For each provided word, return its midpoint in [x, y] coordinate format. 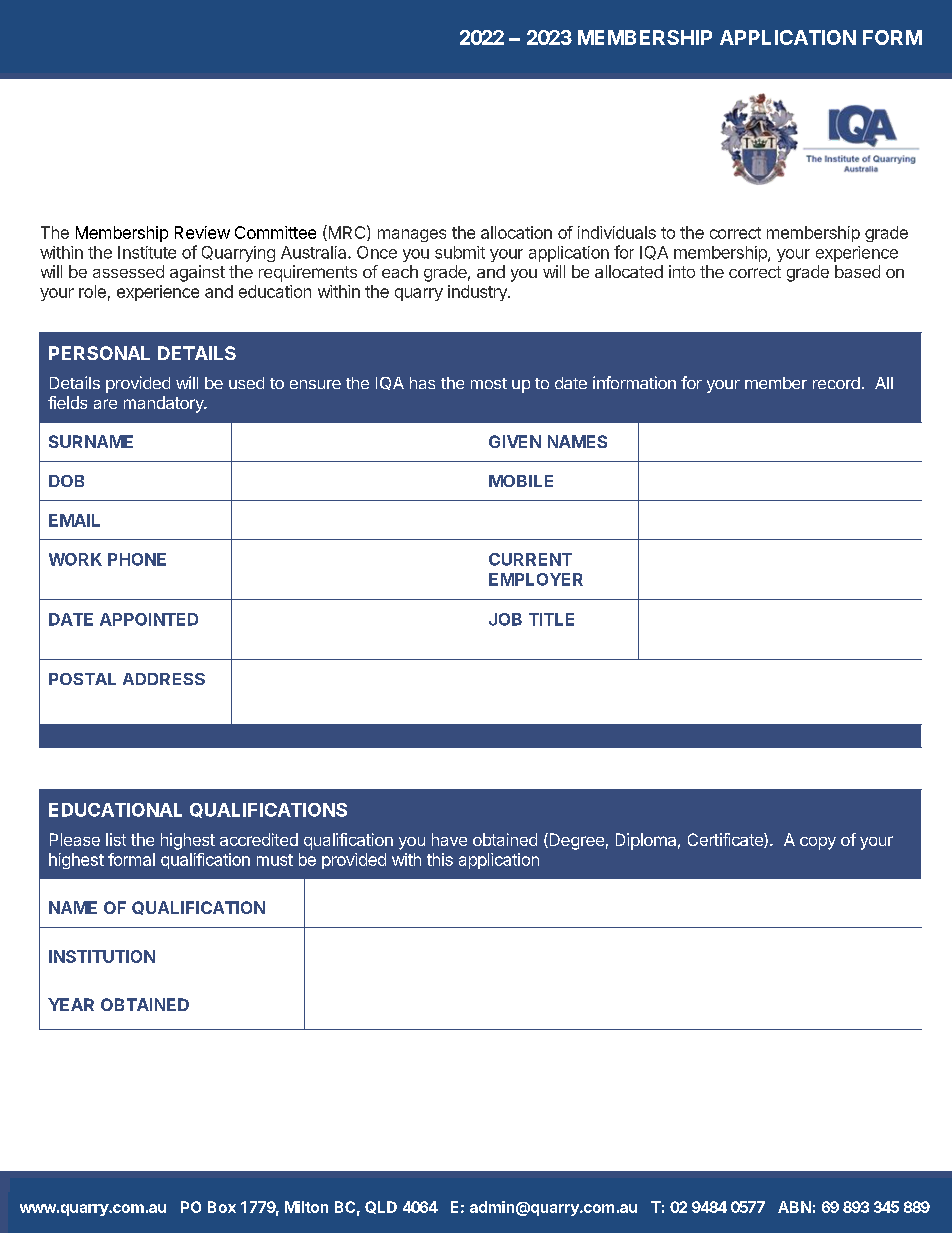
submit [460, 252]
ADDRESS [164, 679]
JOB [505, 619]
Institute [147, 252]
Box [222, 1207]
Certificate [726, 840]
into [682, 271]
